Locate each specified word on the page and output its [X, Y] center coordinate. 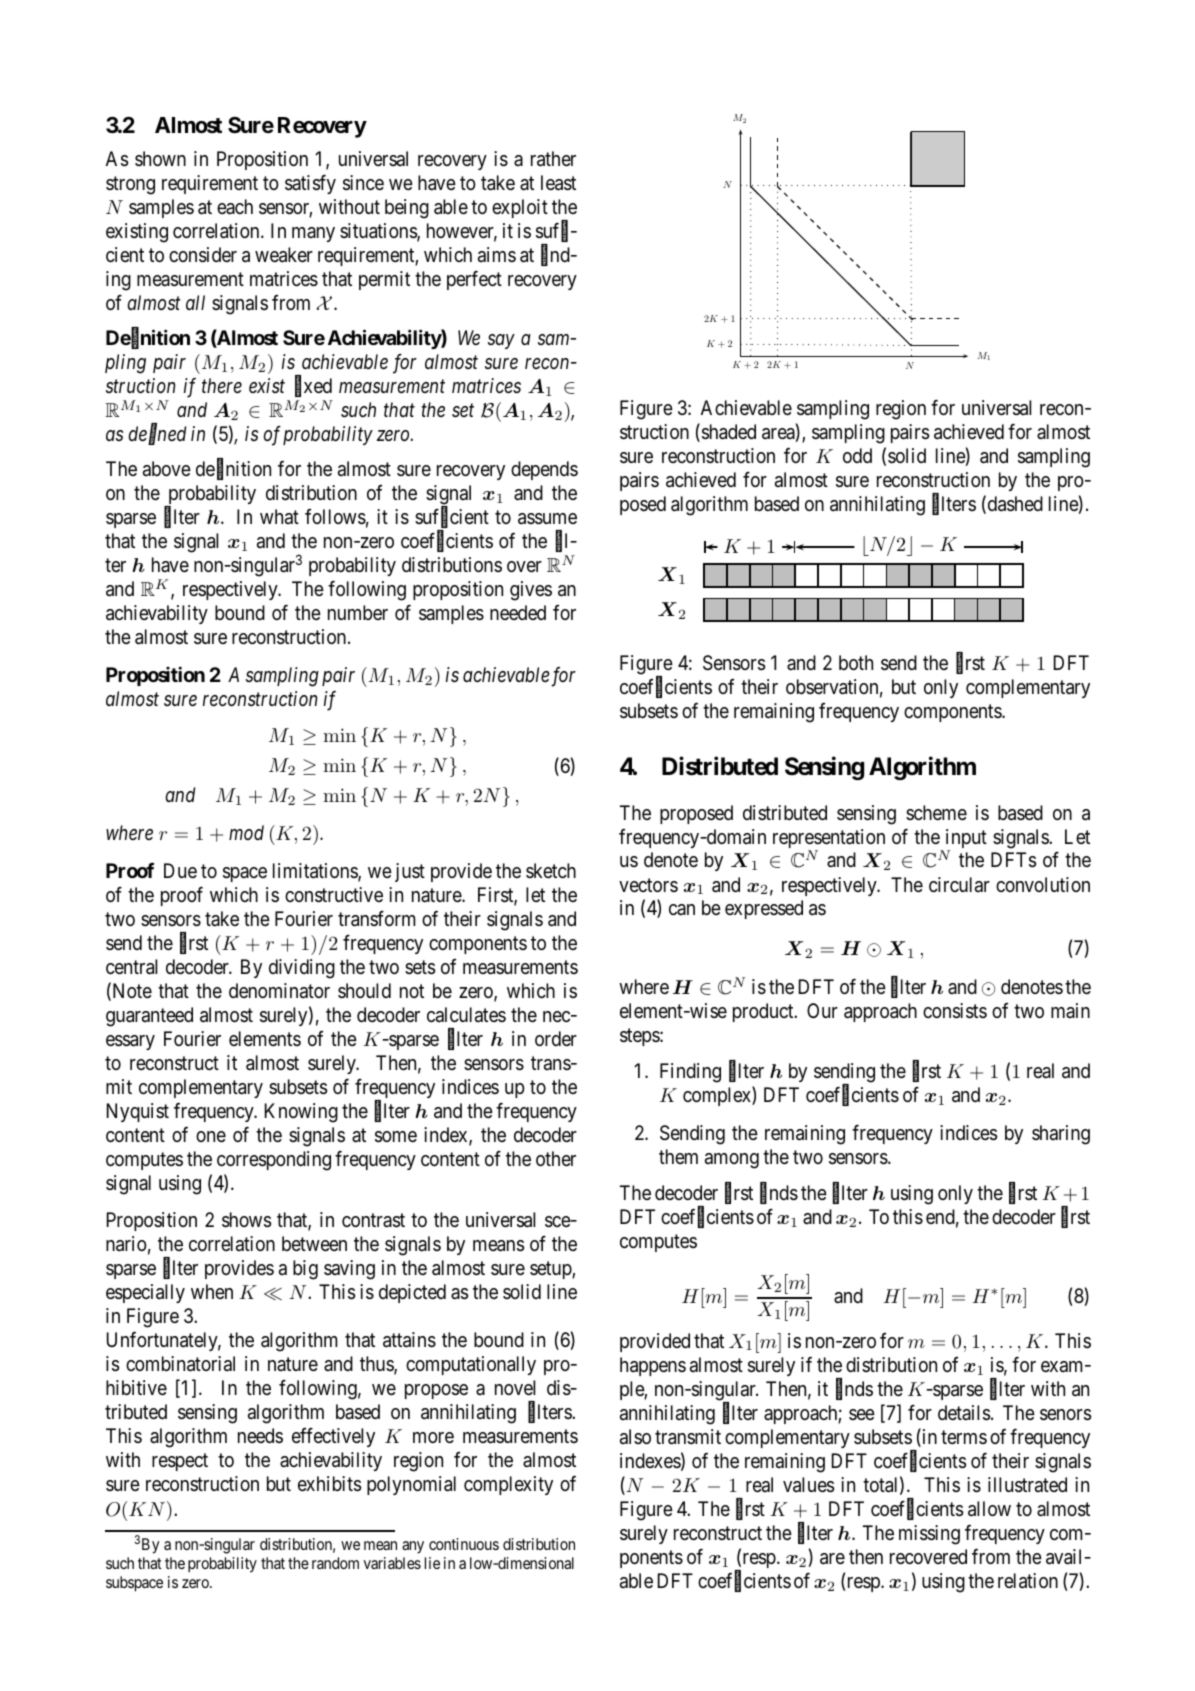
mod [246, 832]
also [635, 1436]
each [235, 206]
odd [857, 455]
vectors [648, 885]
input [966, 840]
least [558, 183]
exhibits [329, 1484]
